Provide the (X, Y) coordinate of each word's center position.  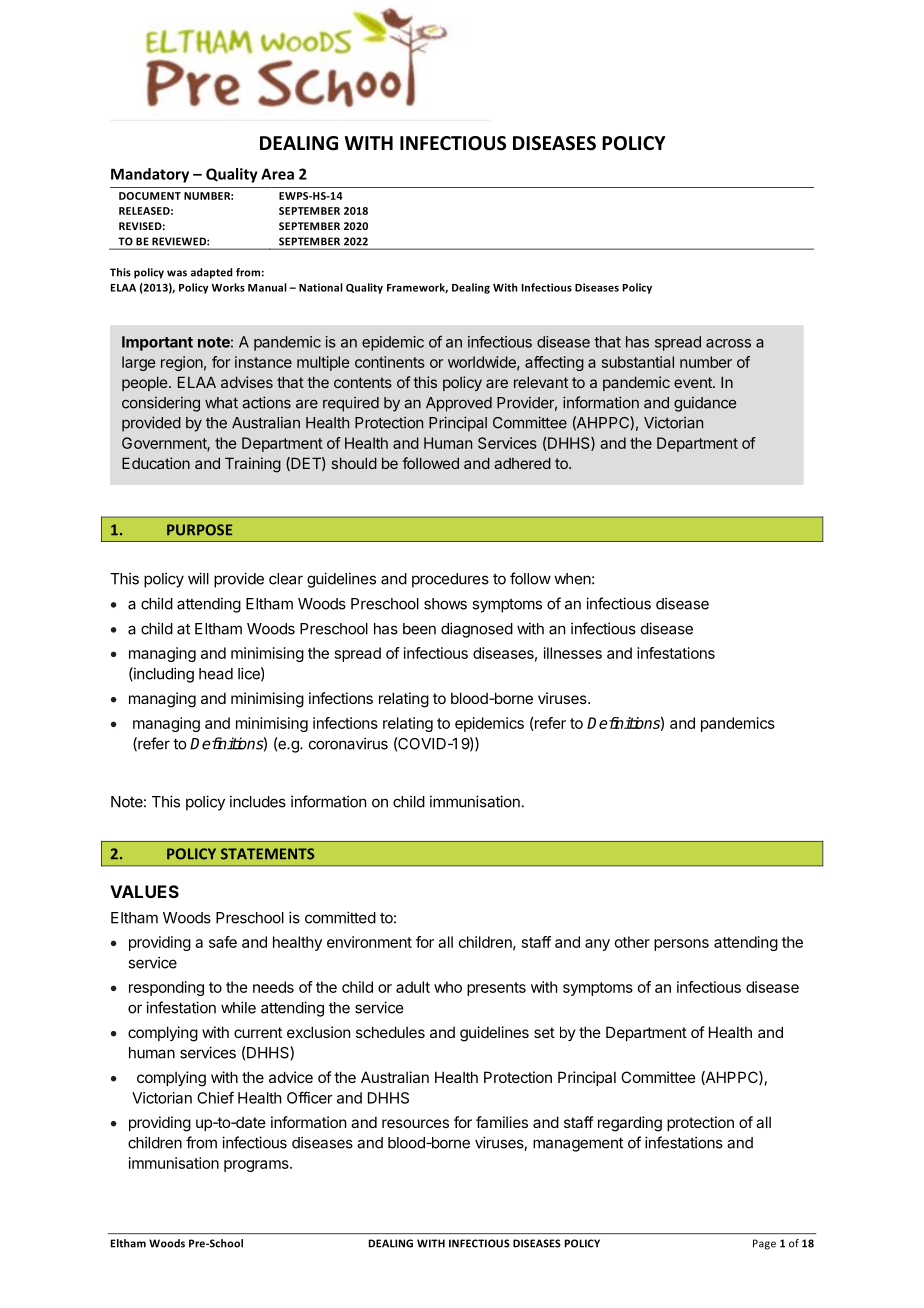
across (728, 343)
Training (253, 465)
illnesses (573, 653)
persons (681, 945)
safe (223, 942)
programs (257, 1166)
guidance (705, 404)
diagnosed (477, 630)
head (216, 674)
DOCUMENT (150, 196)
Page (764, 1244)
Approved (459, 404)
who (448, 987)
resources (415, 1123)
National (321, 287)
